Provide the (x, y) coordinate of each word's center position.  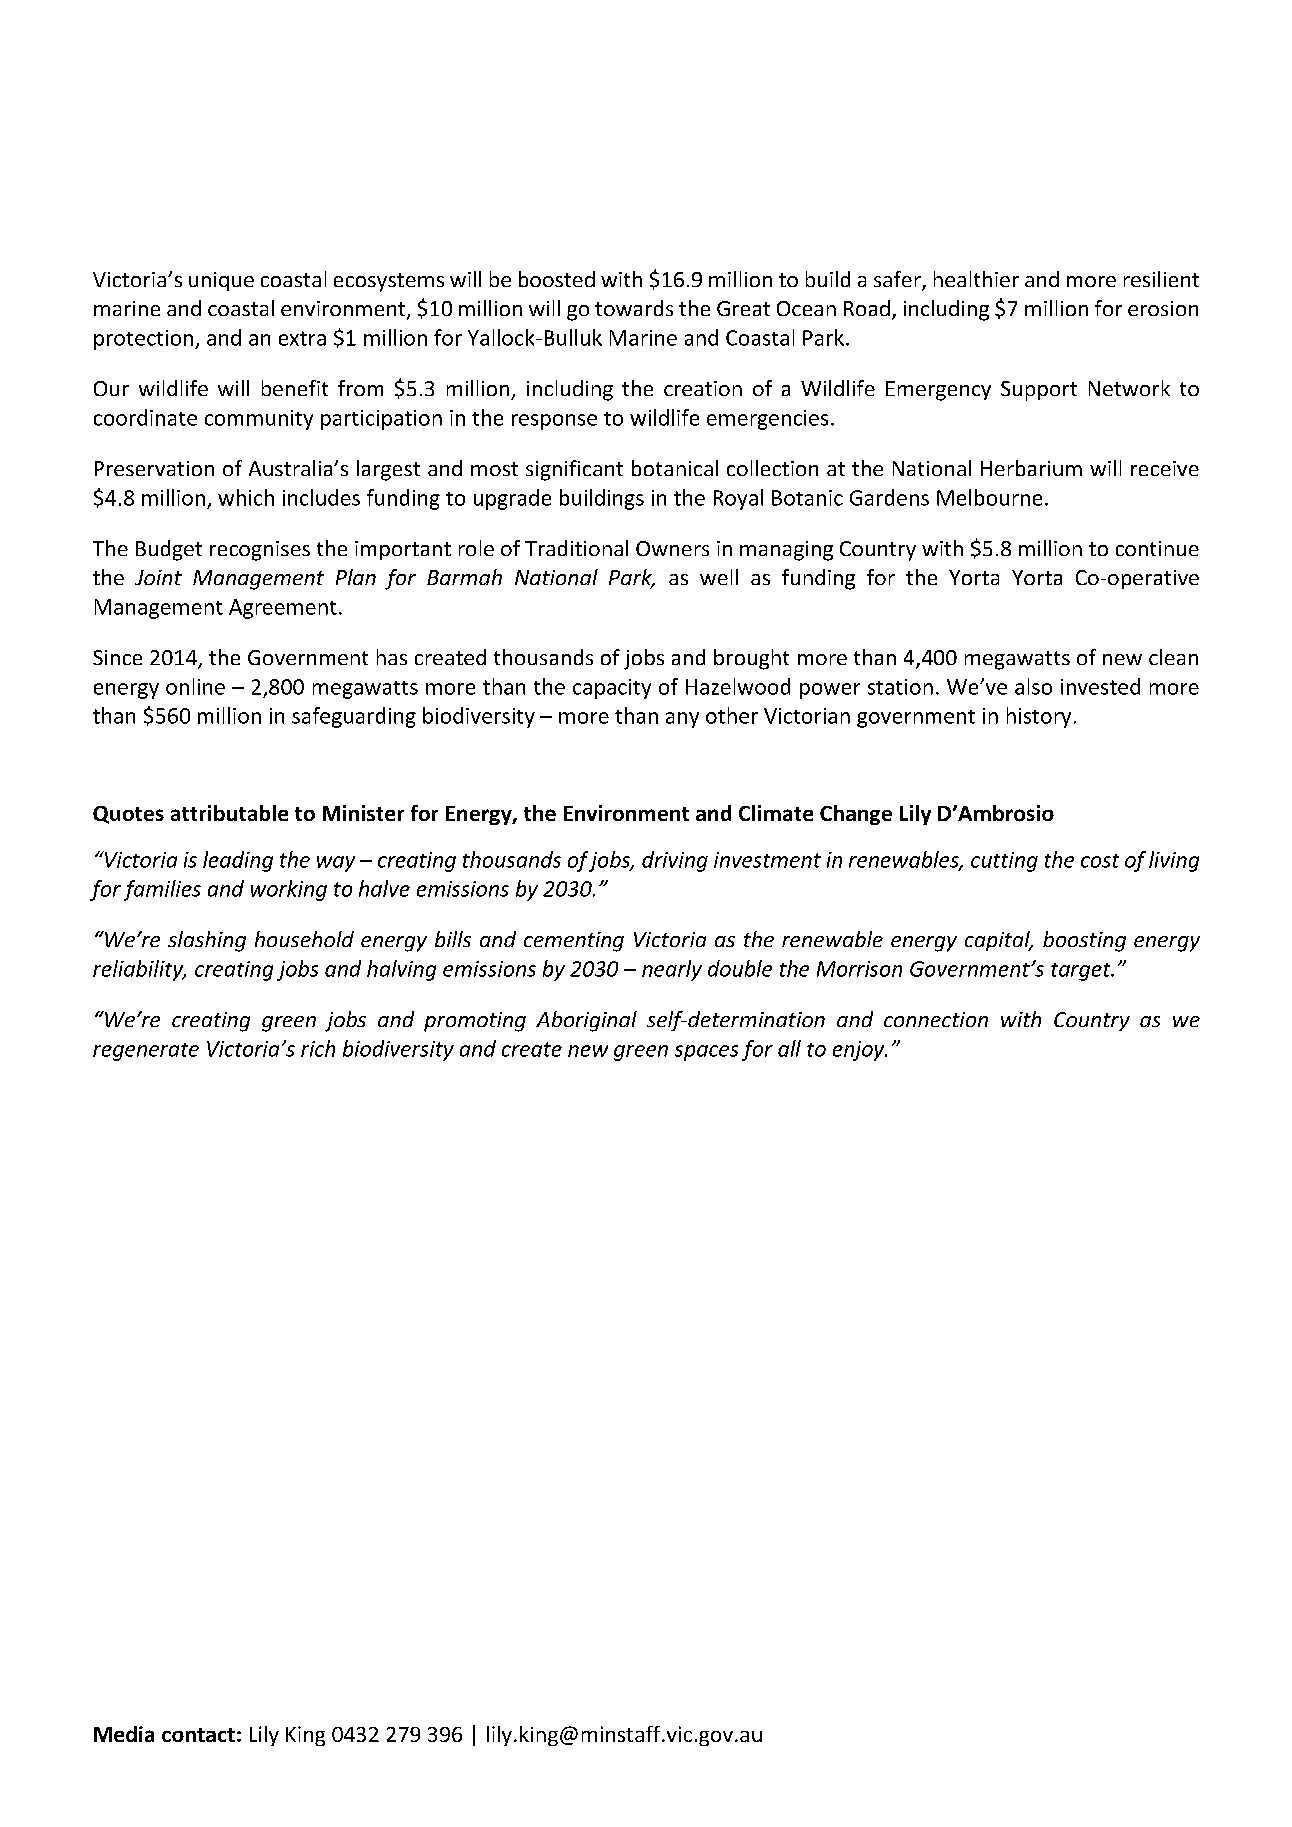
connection (936, 1019)
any (682, 720)
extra (302, 338)
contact (198, 1735)
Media (124, 1734)
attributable (229, 813)
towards (634, 308)
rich (318, 1048)
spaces (706, 1053)
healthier (976, 279)
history (1039, 717)
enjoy (860, 1051)
